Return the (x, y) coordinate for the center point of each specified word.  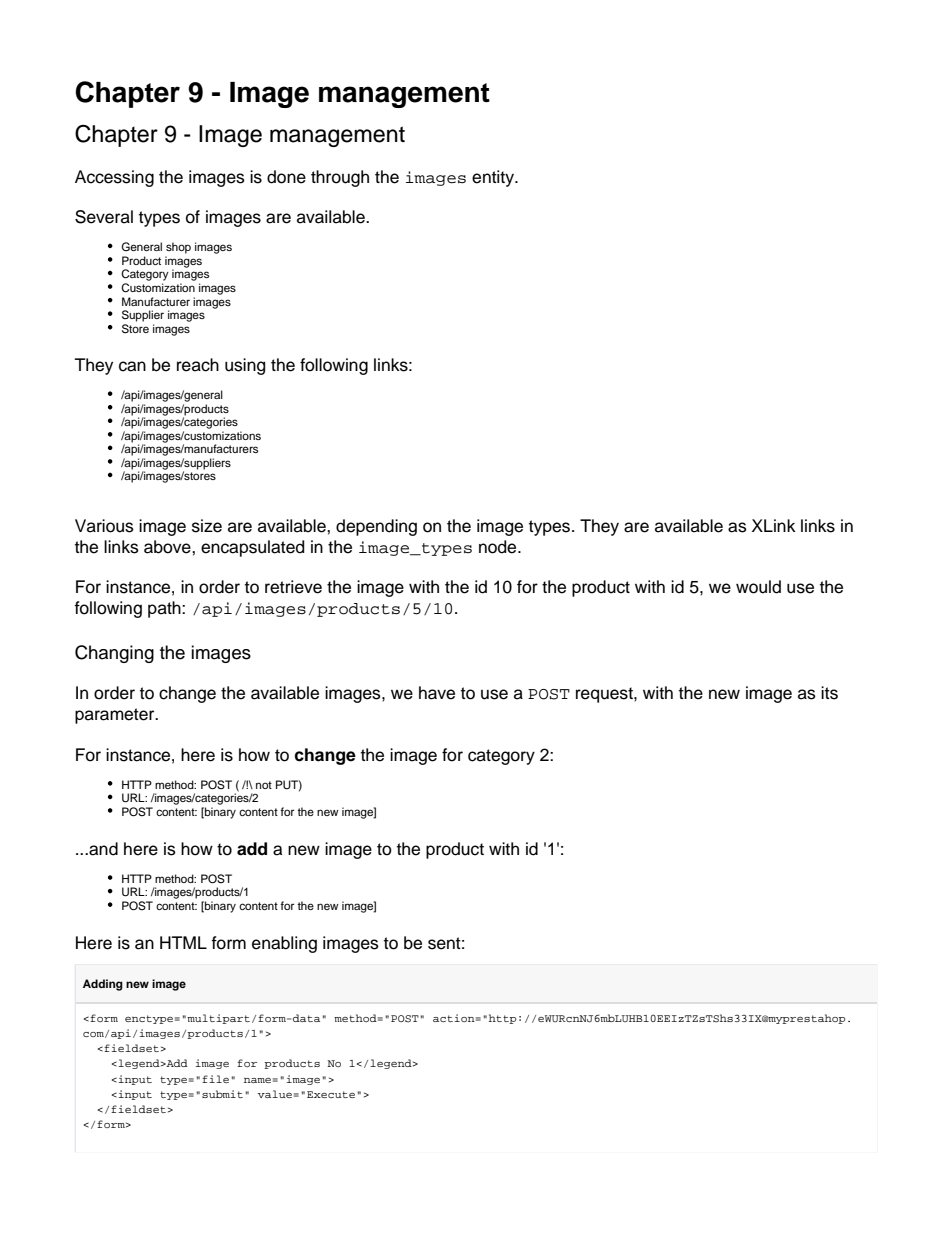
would (758, 587)
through (340, 178)
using (245, 366)
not (264, 785)
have (437, 693)
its (829, 693)
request (605, 695)
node (499, 547)
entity (494, 178)
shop (178, 248)
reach (198, 365)
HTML (183, 942)
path (165, 609)
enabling (284, 944)
